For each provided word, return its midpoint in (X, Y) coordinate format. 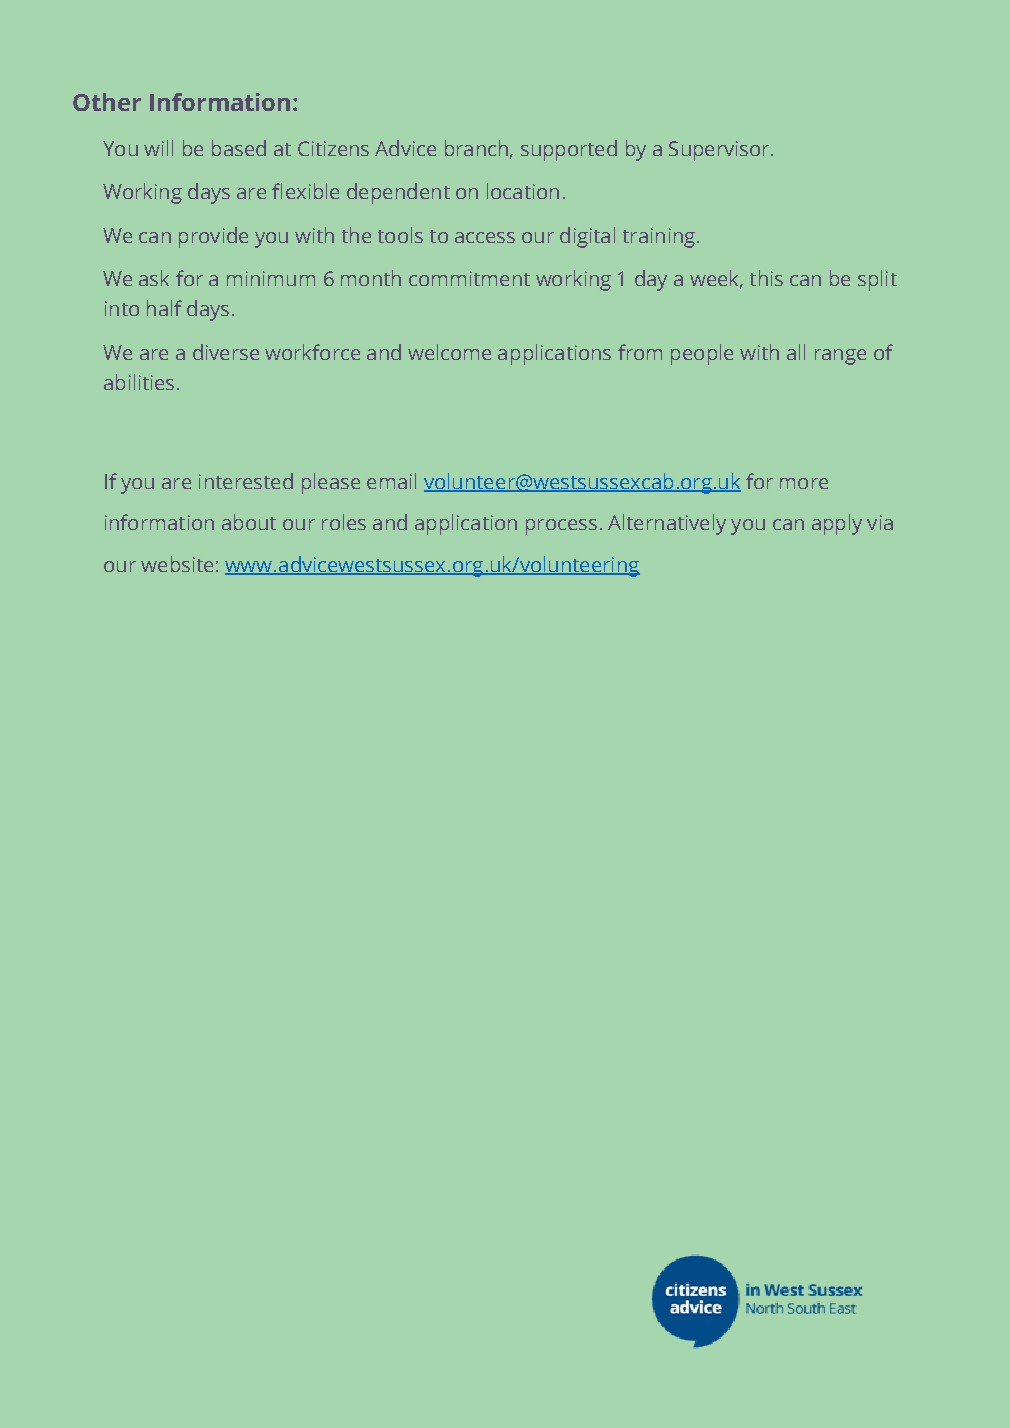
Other (107, 102)
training (659, 238)
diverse (226, 352)
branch (476, 148)
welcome (449, 352)
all (796, 352)
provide (213, 237)
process (561, 527)
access (485, 237)
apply (837, 524)
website (177, 564)
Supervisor (720, 151)
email (391, 481)
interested (246, 481)
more (804, 483)
